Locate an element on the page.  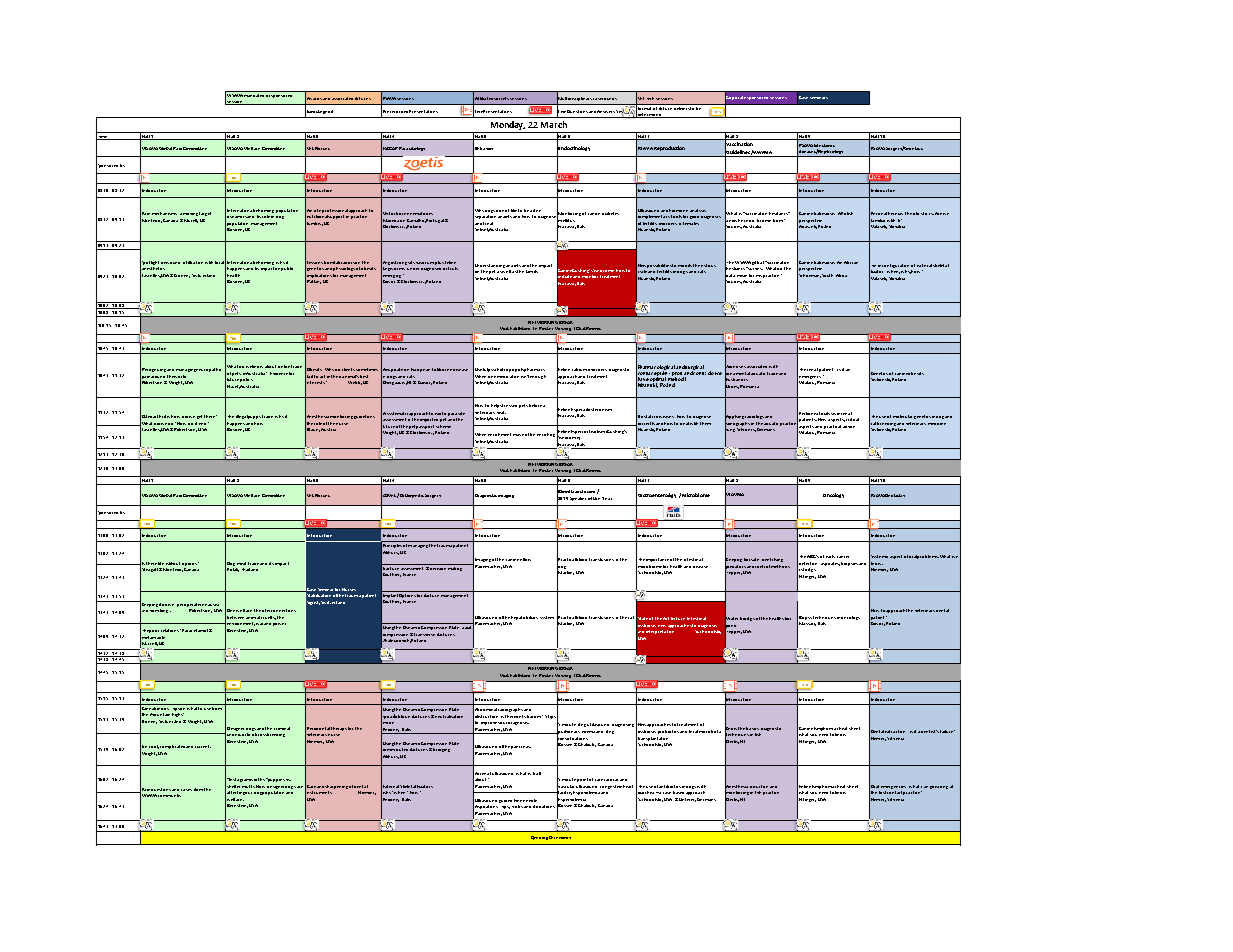
enrichment is located at coordinates (499, 434).
